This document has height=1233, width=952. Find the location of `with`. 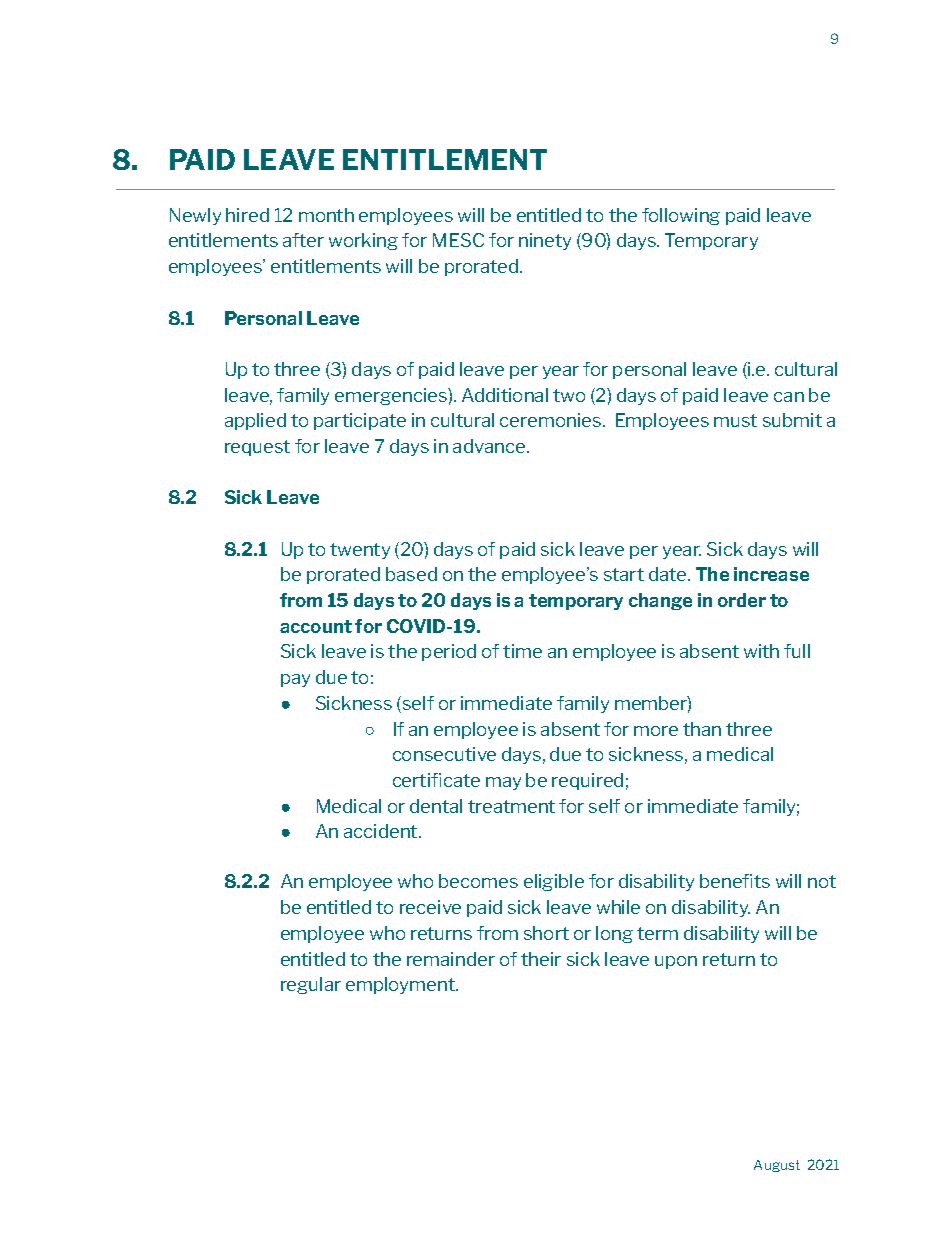

with is located at coordinates (761, 651).
